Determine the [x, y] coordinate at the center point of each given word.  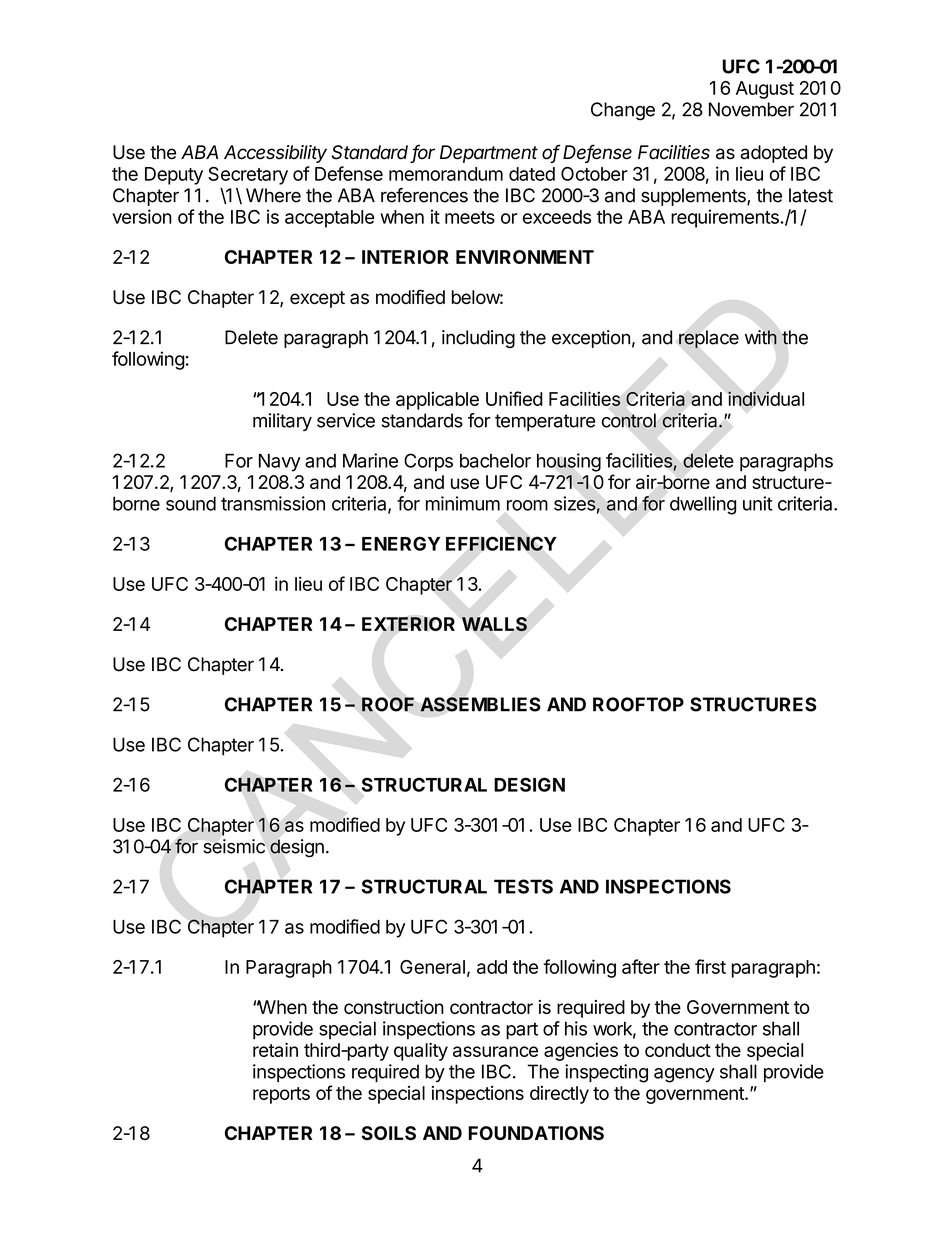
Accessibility [275, 154]
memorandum [446, 174]
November [751, 109]
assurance [495, 1051]
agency [684, 1075]
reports [281, 1095]
